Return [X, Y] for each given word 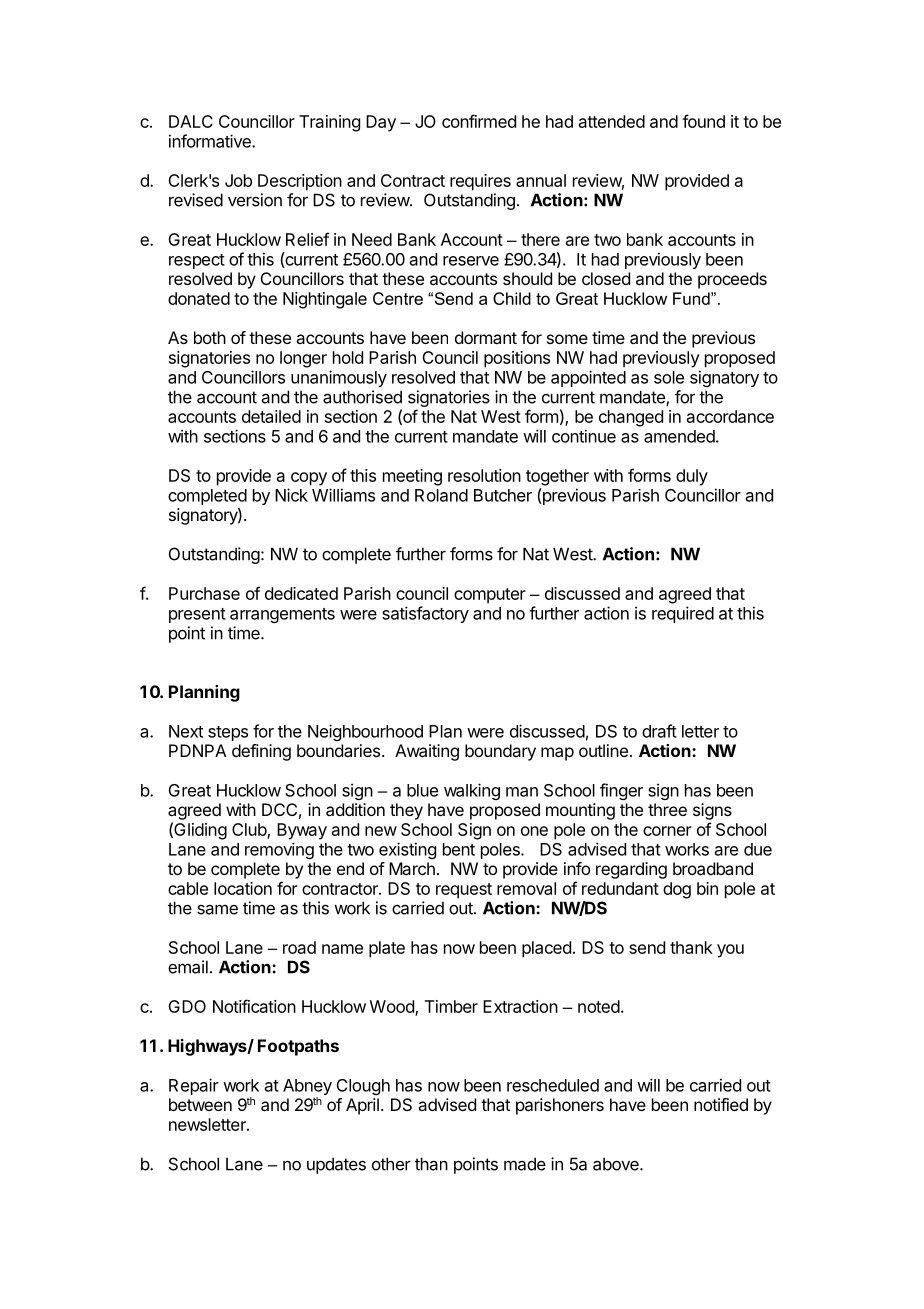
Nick [291, 495]
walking [472, 791]
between [200, 1104]
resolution [484, 475]
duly [692, 477]
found [703, 121]
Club [250, 831]
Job [238, 180]
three [667, 809]
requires [480, 182]
